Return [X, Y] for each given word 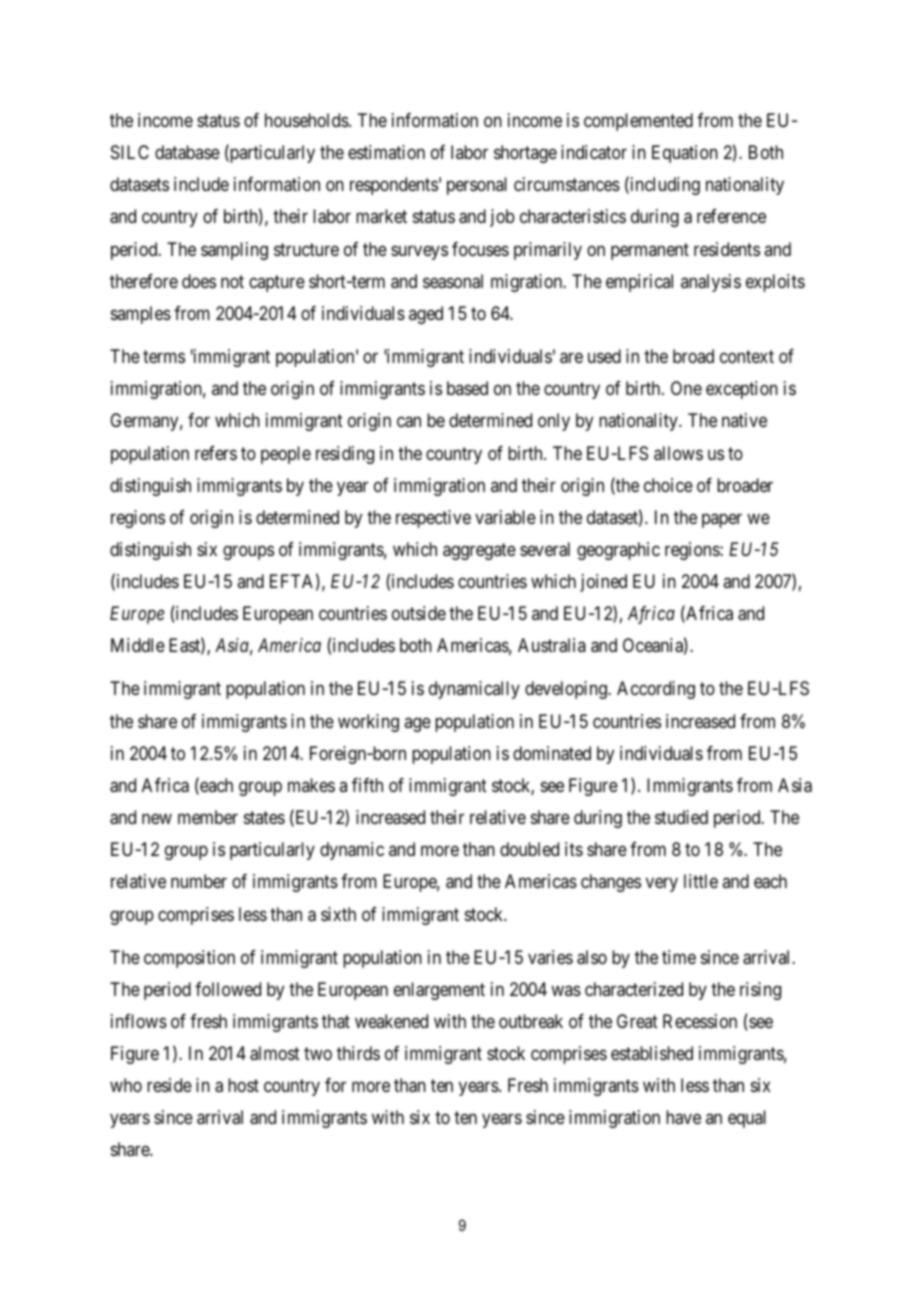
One [686, 388]
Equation [685, 154]
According [656, 690]
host [243, 1085]
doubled [529, 849]
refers [216, 453]
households [307, 120]
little [701, 881]
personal [477, 186]
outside [419, 613]
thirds [358, 1053]
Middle [138, 645]
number [199, 881]
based [467, 388]
